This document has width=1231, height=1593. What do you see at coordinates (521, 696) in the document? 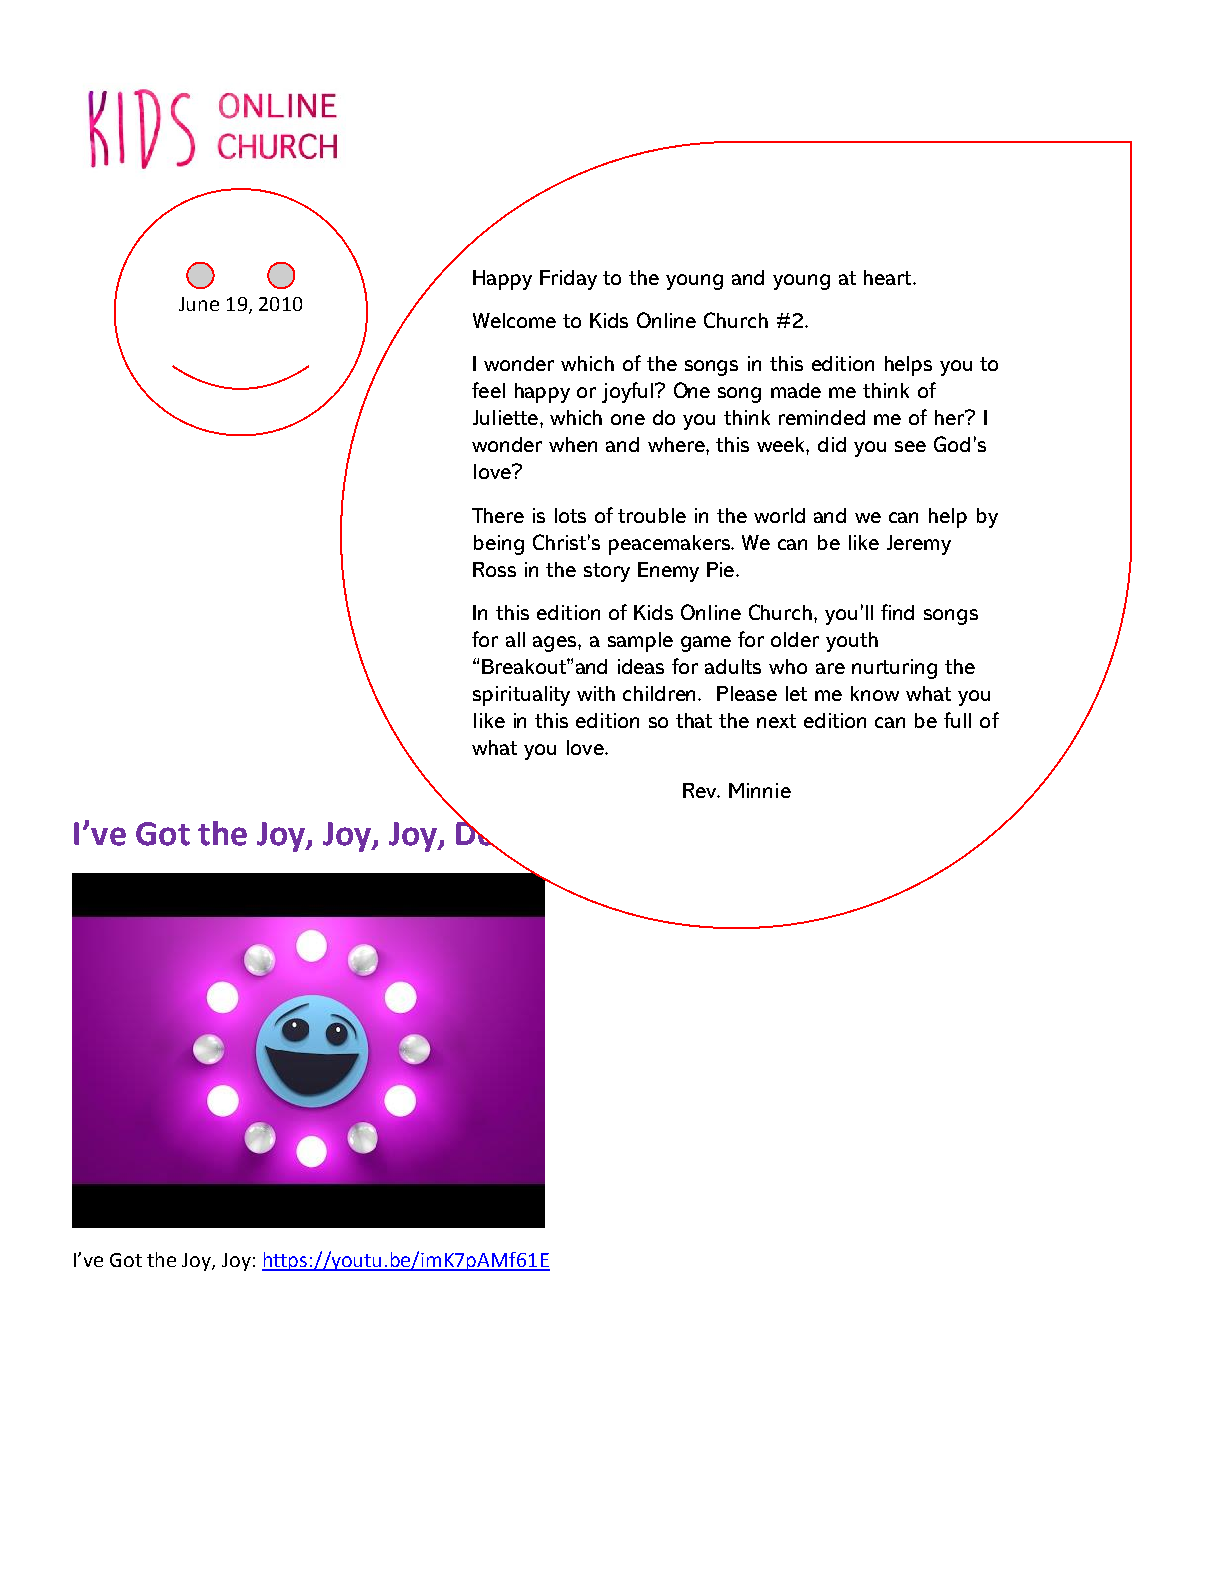
I see `spirituality` at bounding box center [521, 696].
